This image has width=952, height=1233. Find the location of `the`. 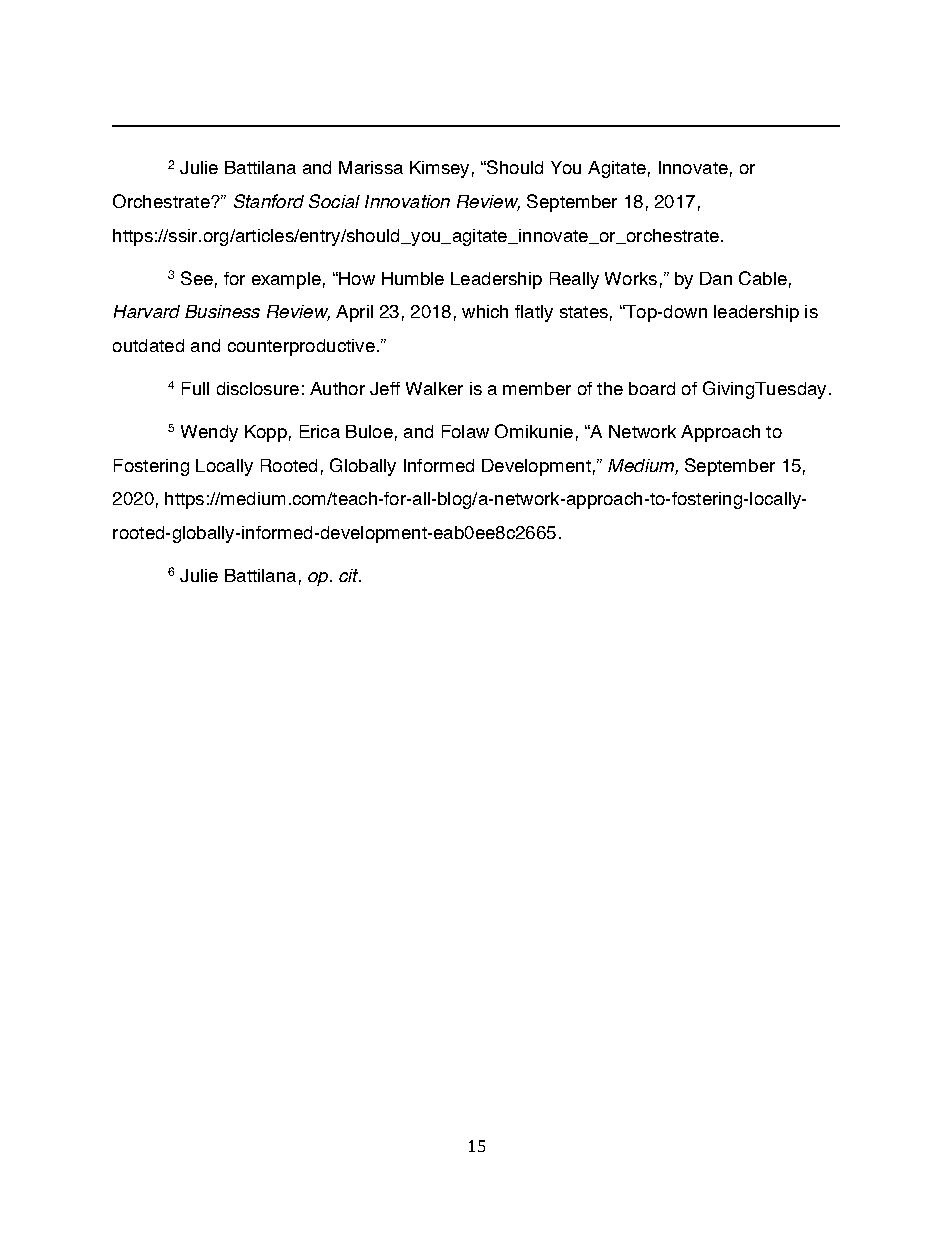

the is located at coordinates (610, 388).
